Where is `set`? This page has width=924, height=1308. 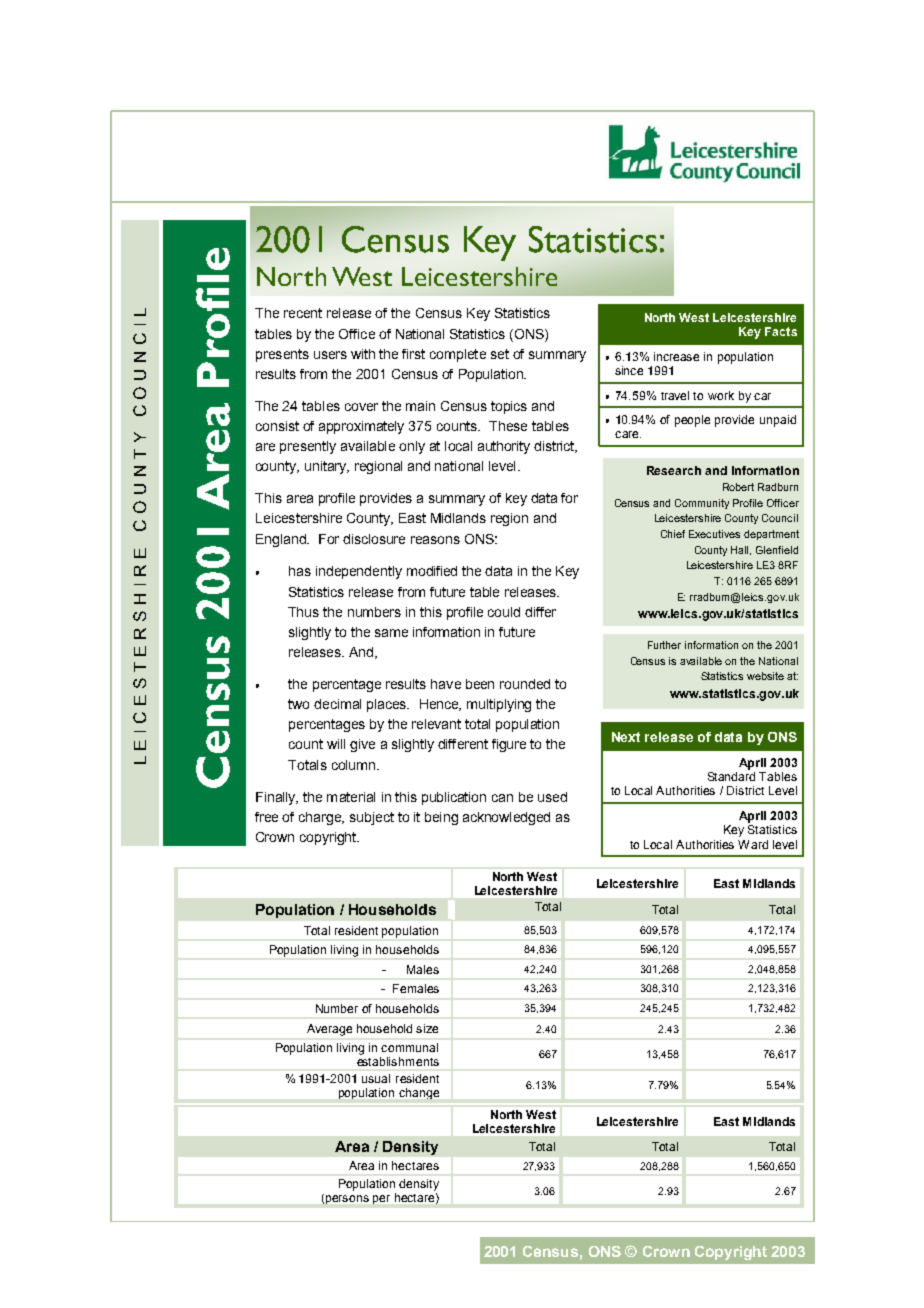
set is located at coordinates (500, 354).
